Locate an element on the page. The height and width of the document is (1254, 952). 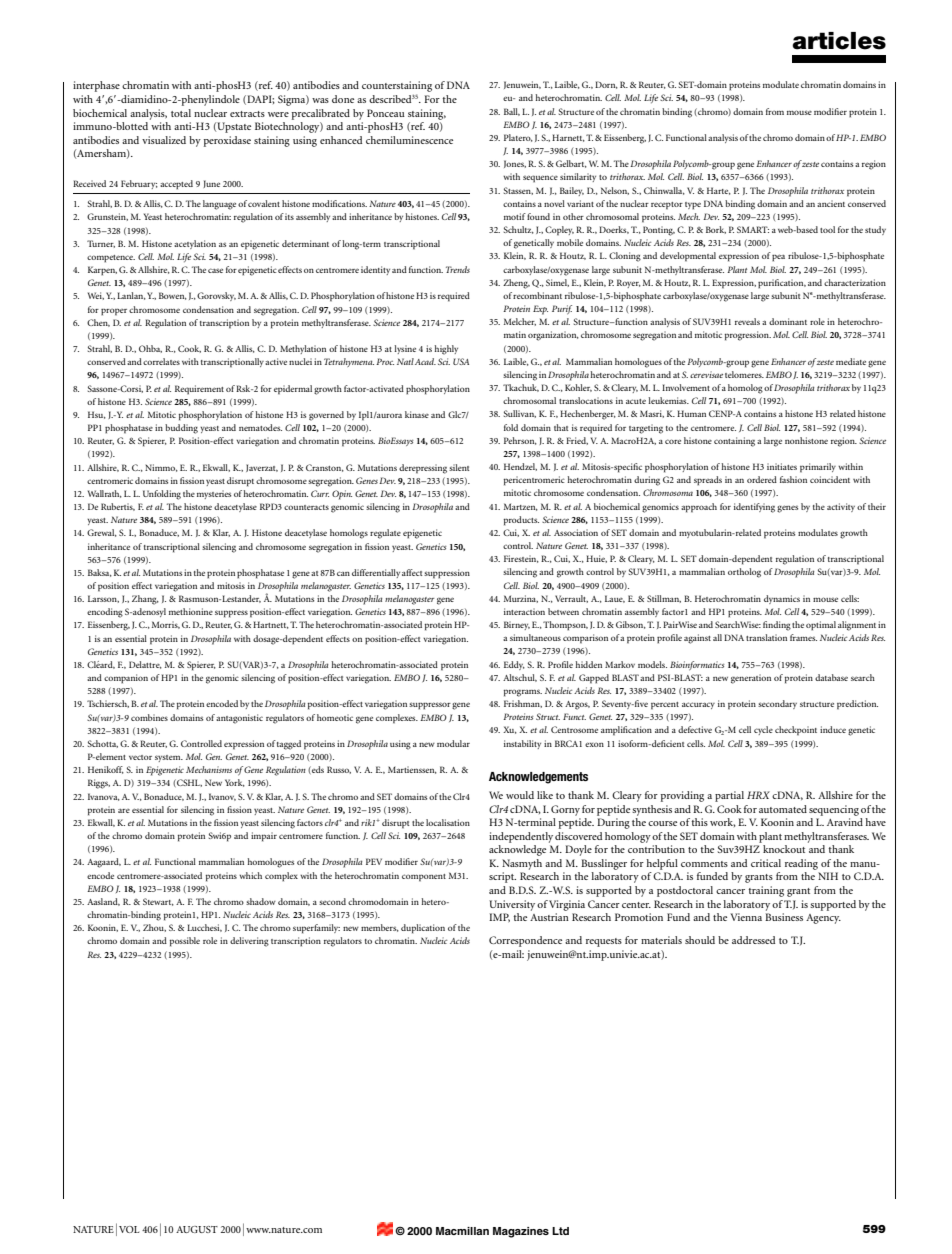
modular is located at coordinates (453, 743).
